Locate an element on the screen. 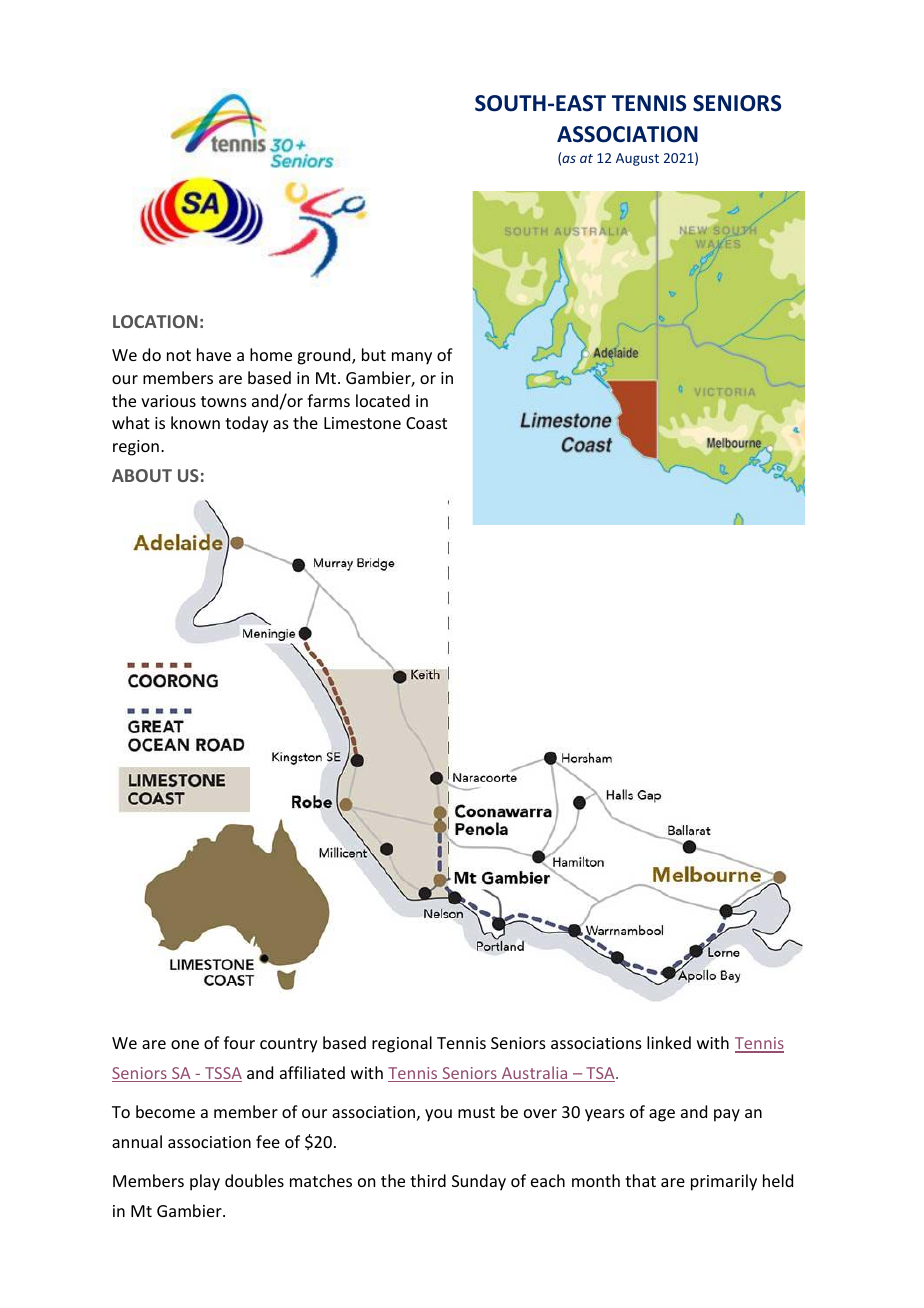 This screenshot has height=1308, width=924. country is located at coordinates (289, 1045).
